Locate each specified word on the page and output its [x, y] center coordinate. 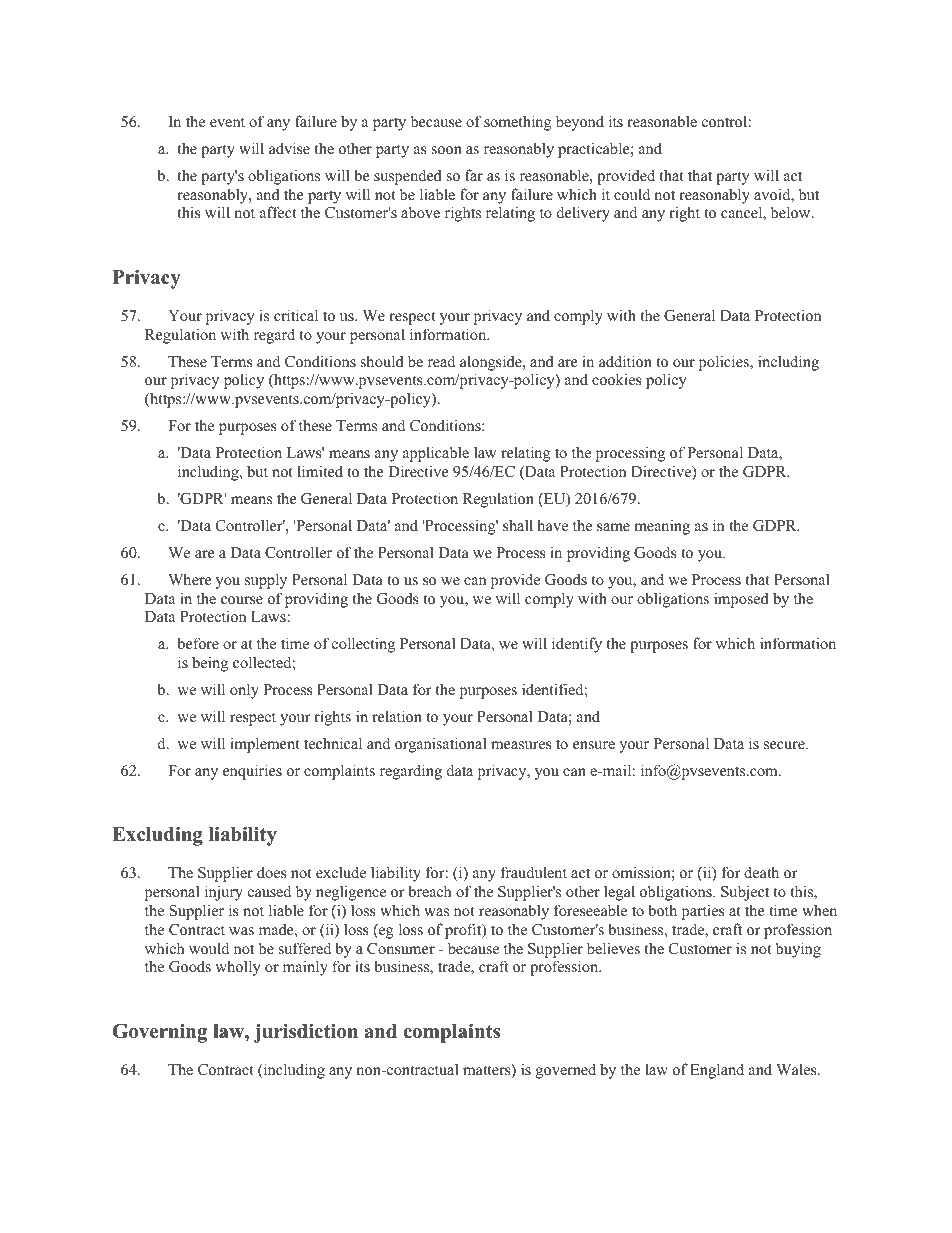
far [474, 175]
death [761, 872]
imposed [741, 600]
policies [725, 363]
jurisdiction [306, 1033]
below [792, 212]
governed [566, 1071]
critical [296, 315]
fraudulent [534, 872]
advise [289, 148]
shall [518, 525]
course [242, 600]
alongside [492, 363]
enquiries [252, 772]
